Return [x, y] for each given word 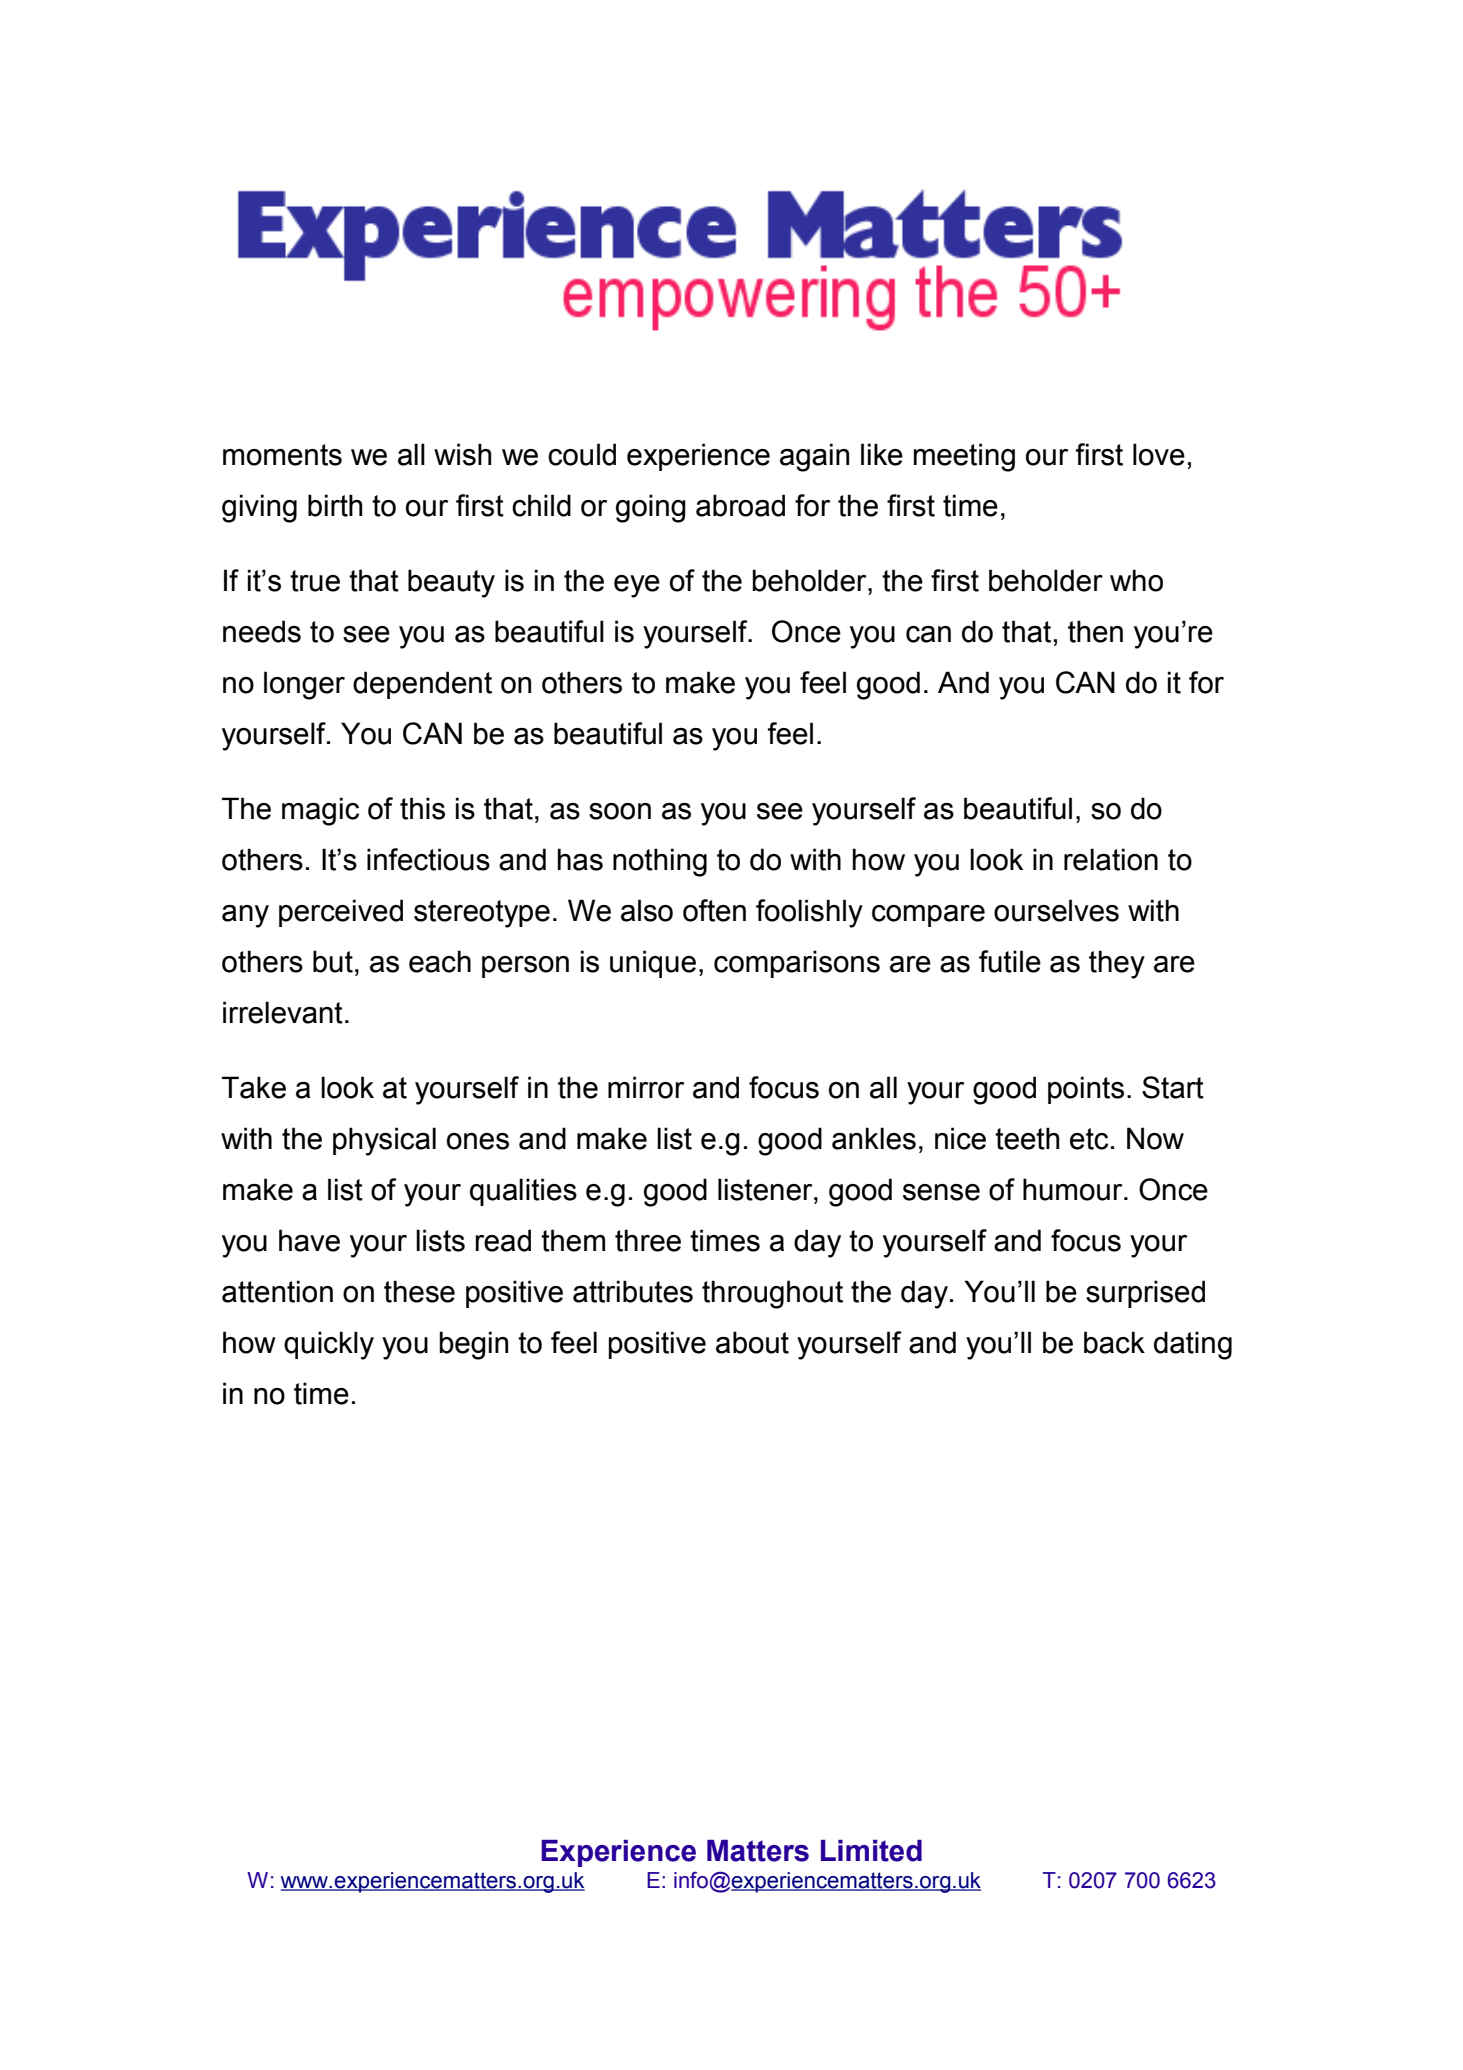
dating [1193, 1345]
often [714, 910]
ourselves [1056, 910]
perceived [341, 913]
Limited [871, 1851]
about [752, 1342]
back [1114, 1342]
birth [335, 505]
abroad [740, 505]
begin [474, 1345]
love [1159, 454]
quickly [329, 1345]
